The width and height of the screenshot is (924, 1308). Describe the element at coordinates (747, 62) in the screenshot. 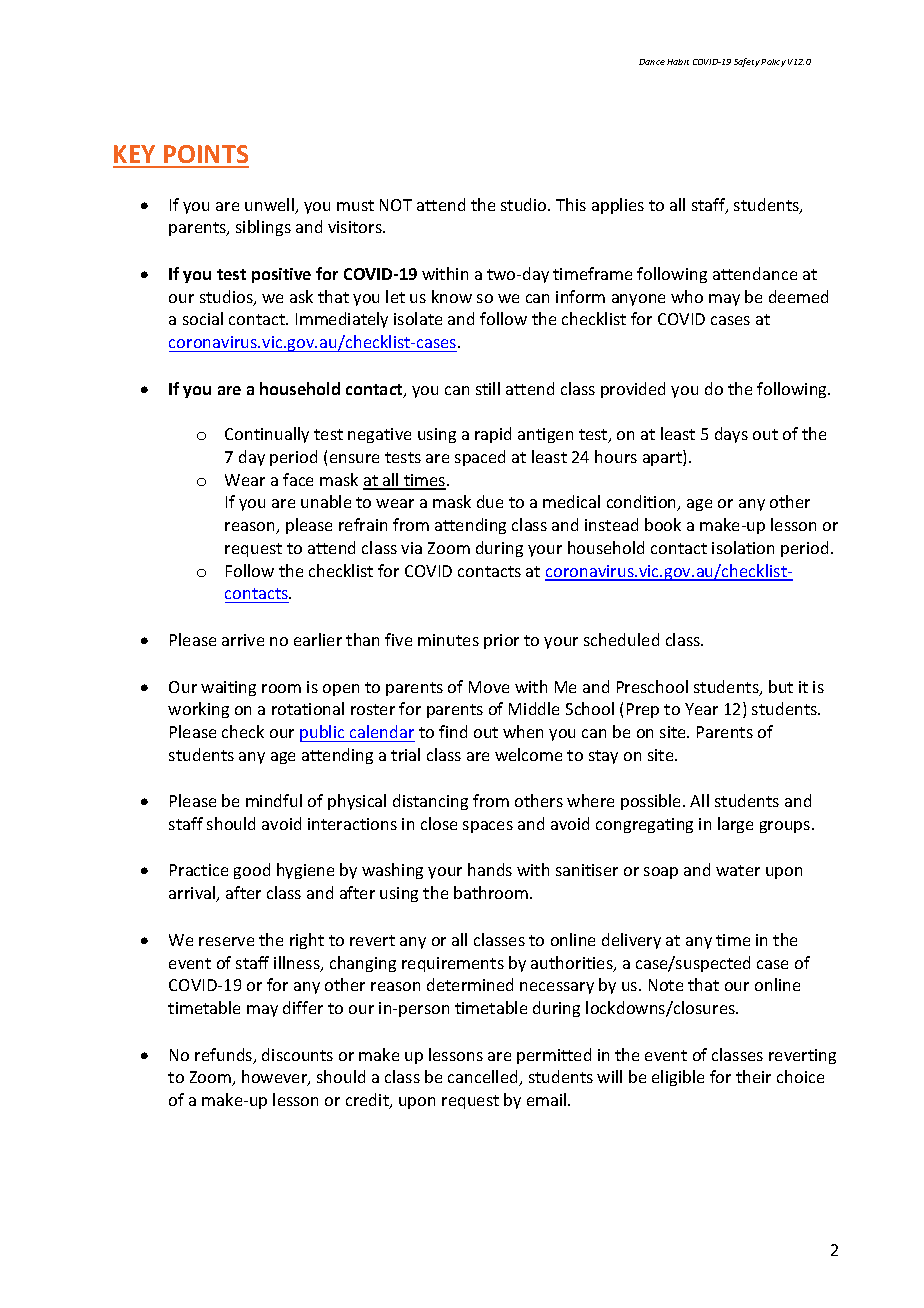

I see `Safety` at that location.
